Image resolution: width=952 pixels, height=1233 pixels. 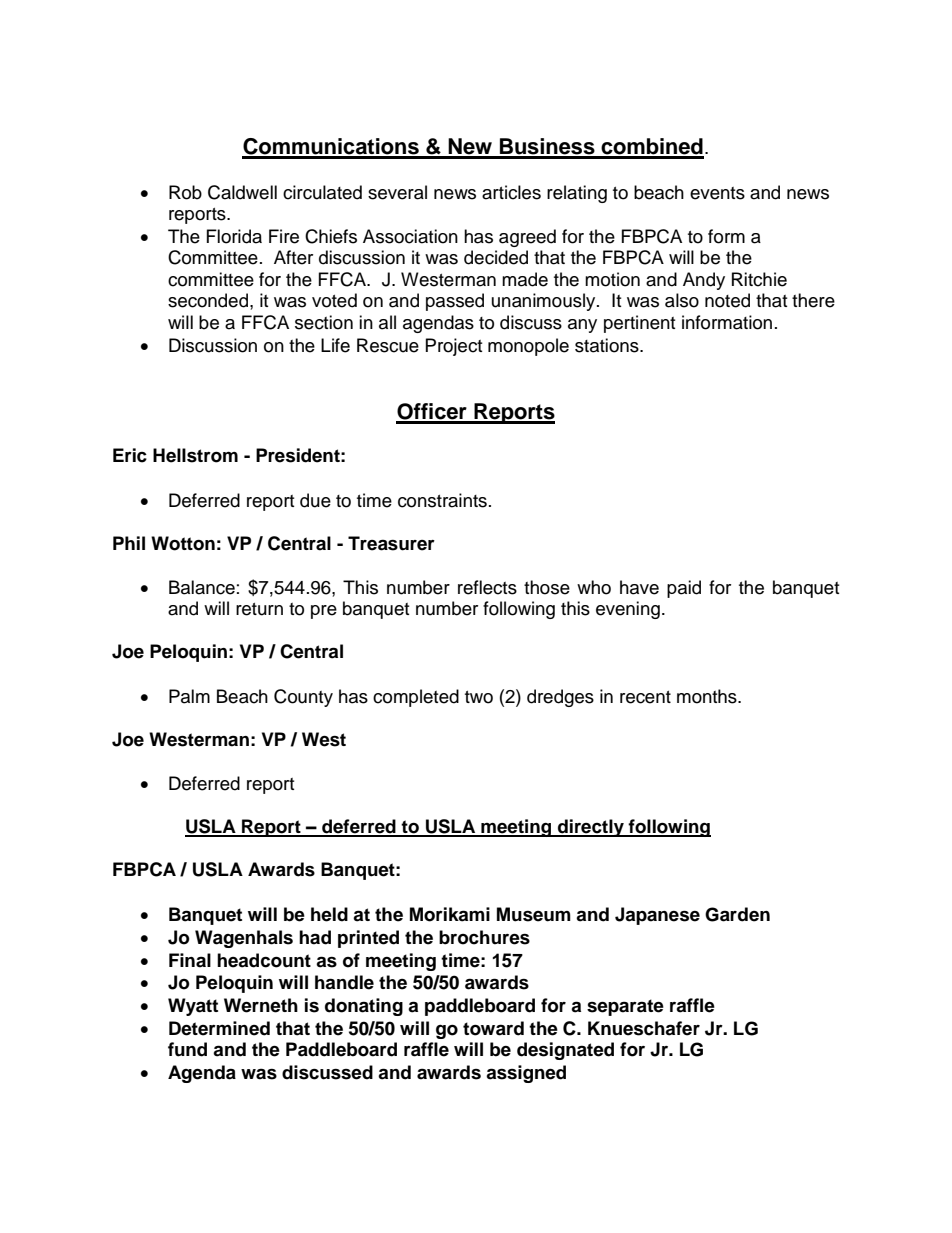 What do you see at coordinates (511, 192) in the page?
I see `articles` at bounding box center [511, 192].
